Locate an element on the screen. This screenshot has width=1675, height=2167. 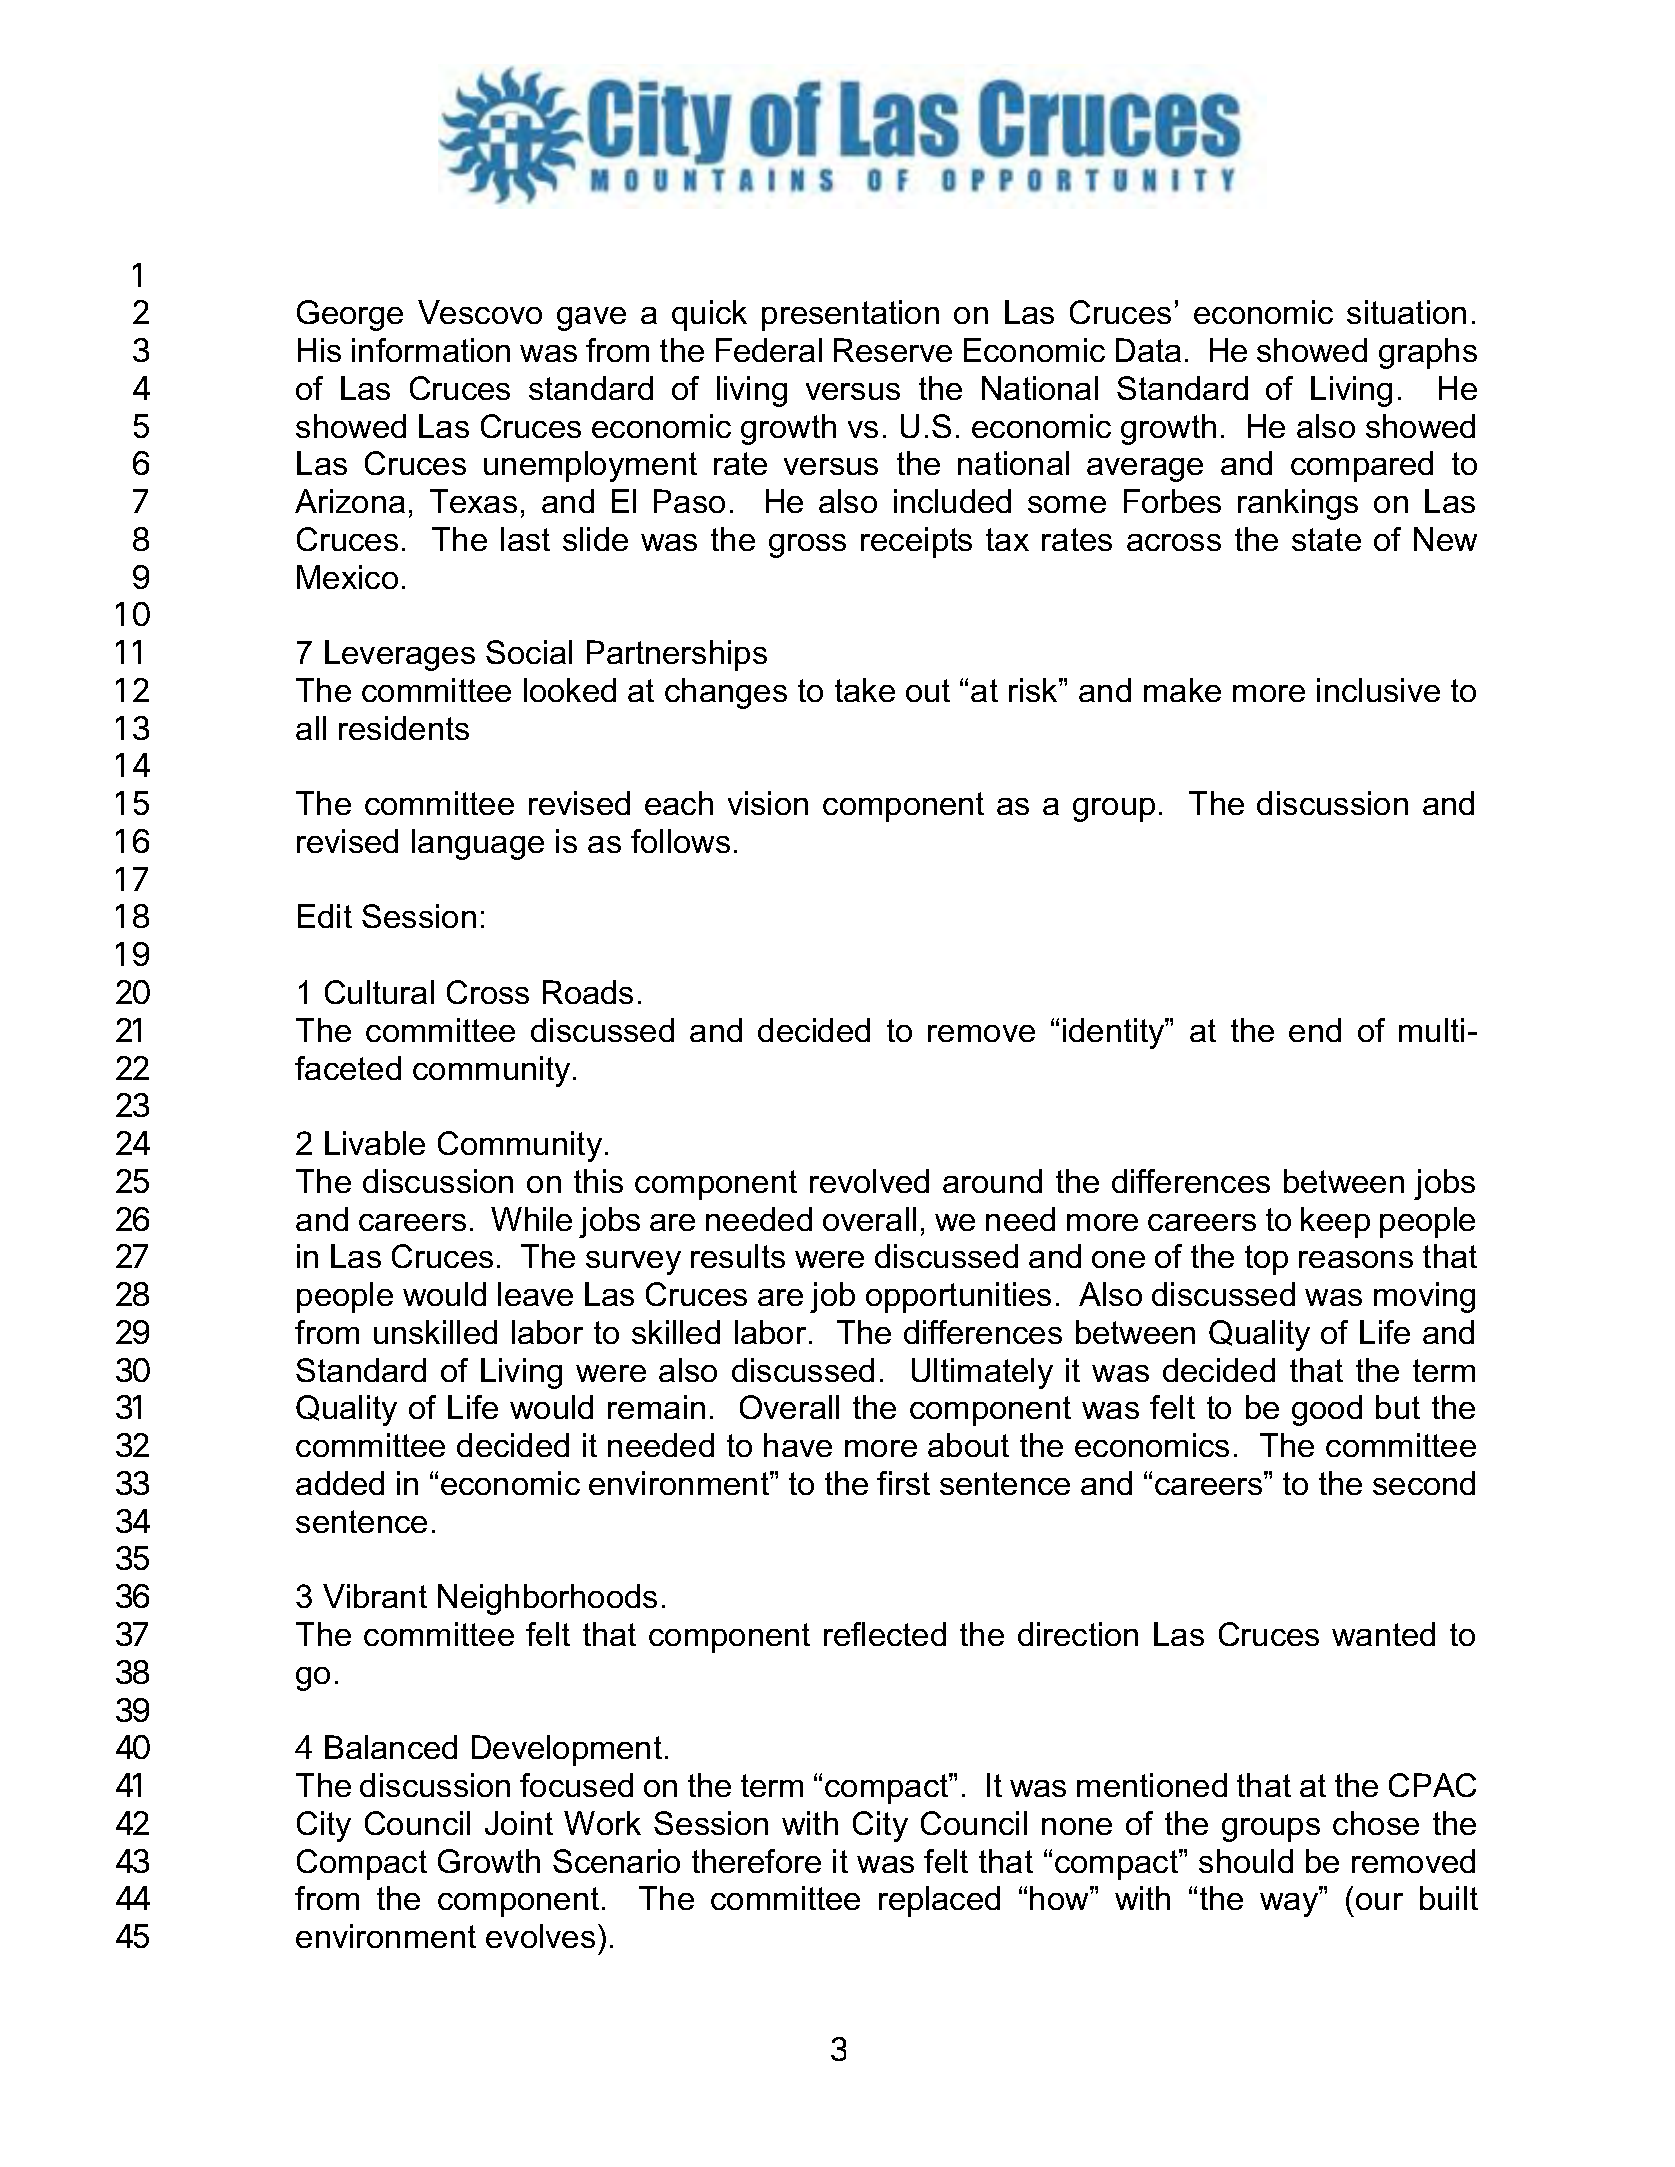
vision is located at coordinates (768, 803).
